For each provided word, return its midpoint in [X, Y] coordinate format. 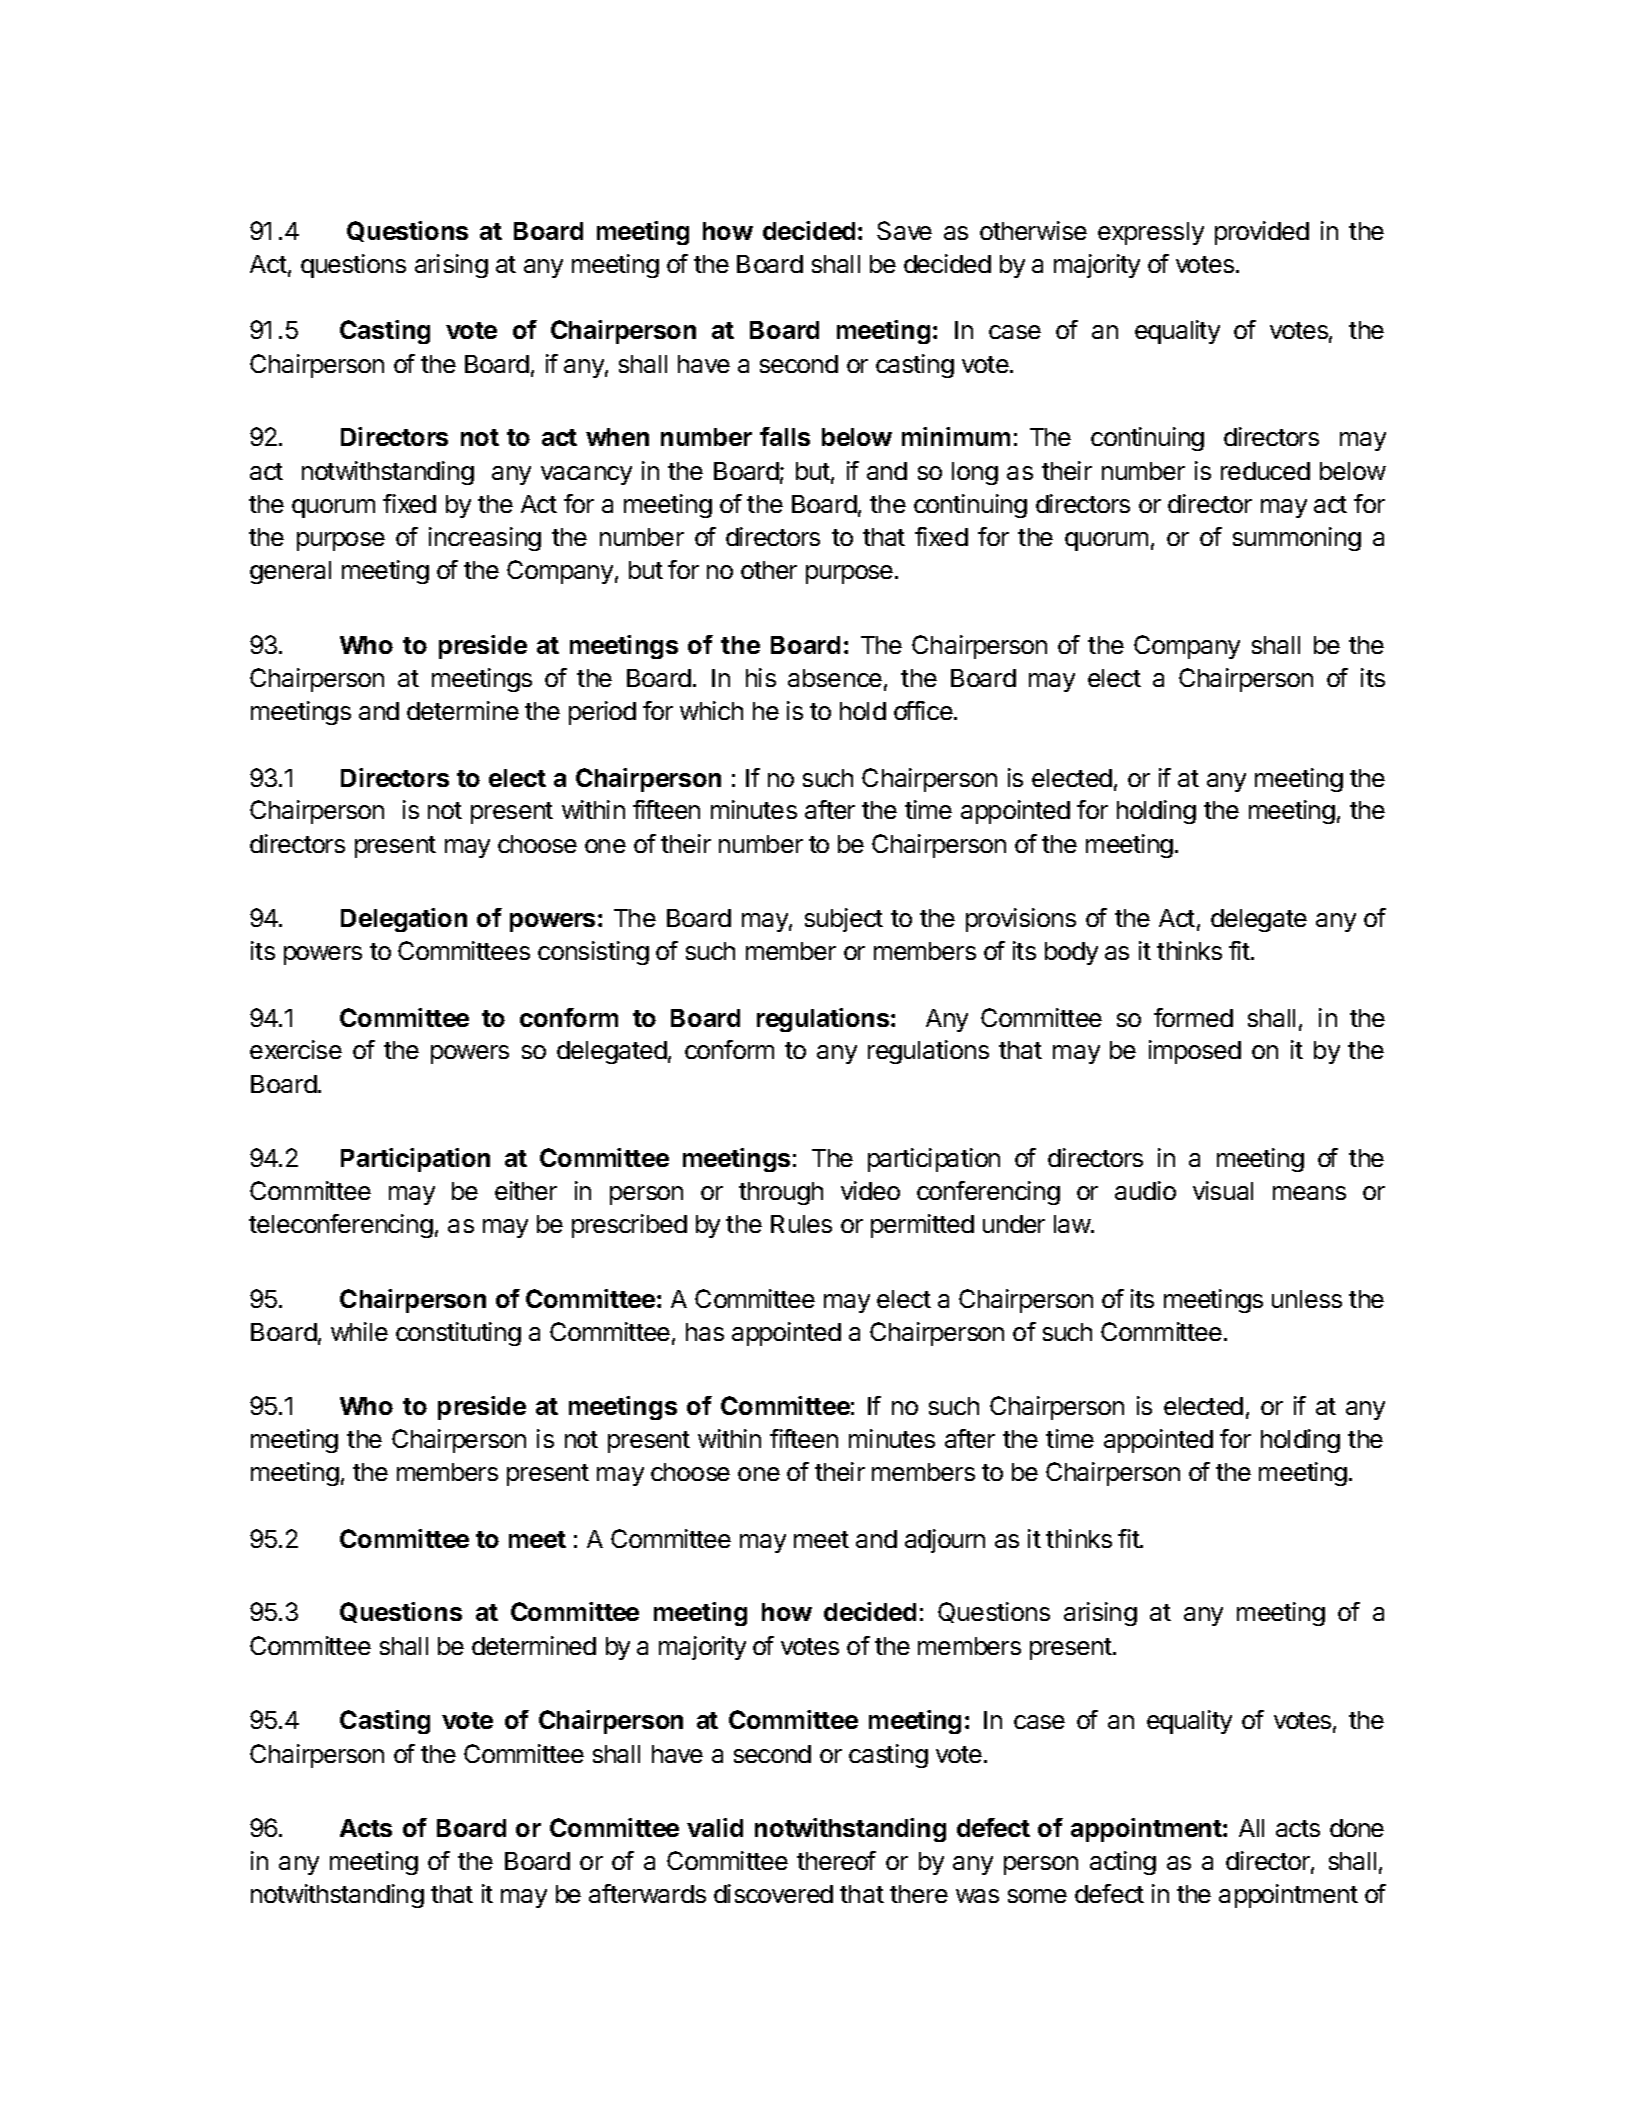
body [1071, 953]
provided [1262, 233]
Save [904, 230]
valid [715, 1827]
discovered [773, 1893]
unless [1307, 1299]
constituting [458, 1334]
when [617, 437]
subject [844, 920]
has [705, 1332]
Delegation [404, 920]
